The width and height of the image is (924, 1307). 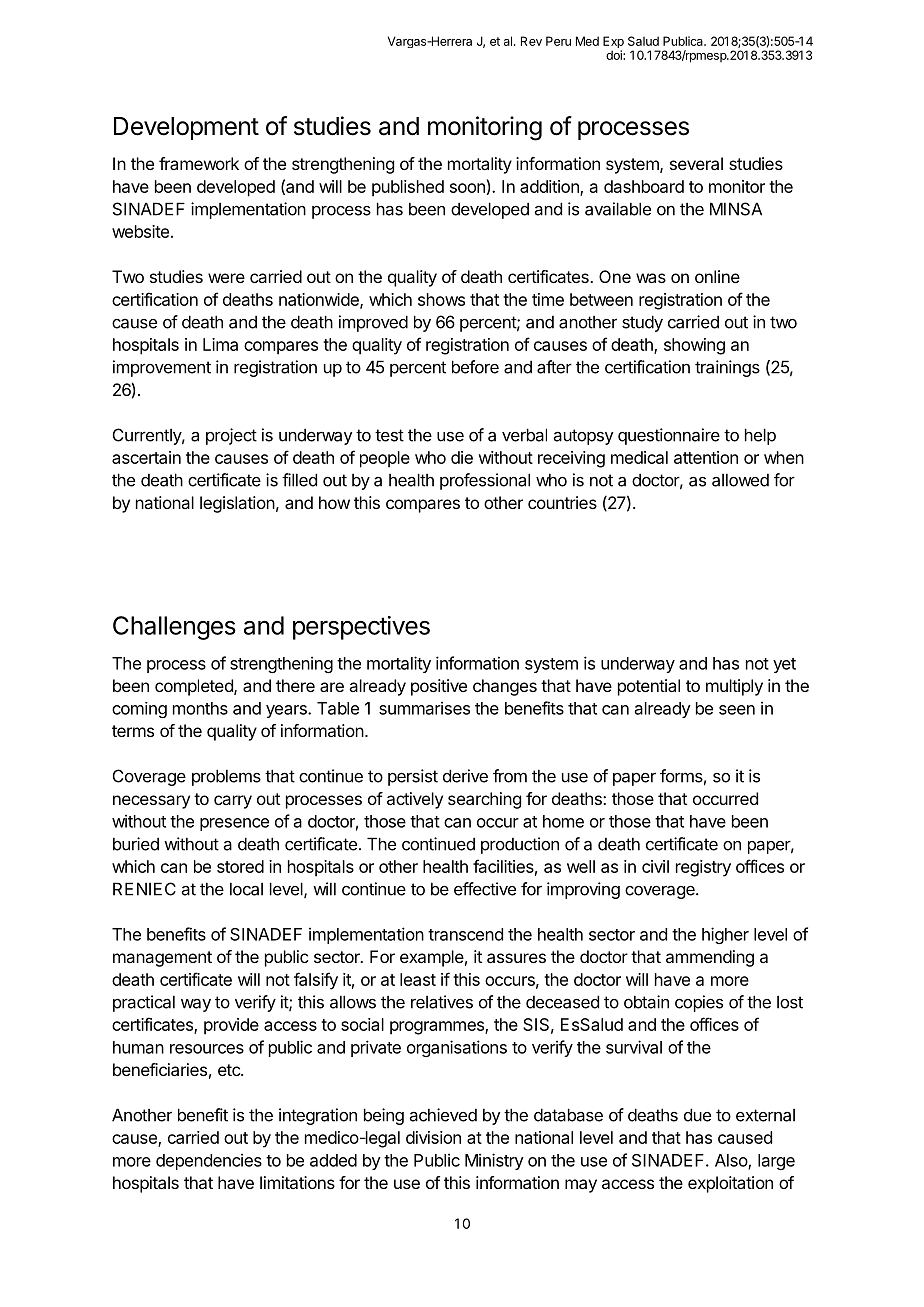 I want to click on stored, so click(x=240, y=866).
